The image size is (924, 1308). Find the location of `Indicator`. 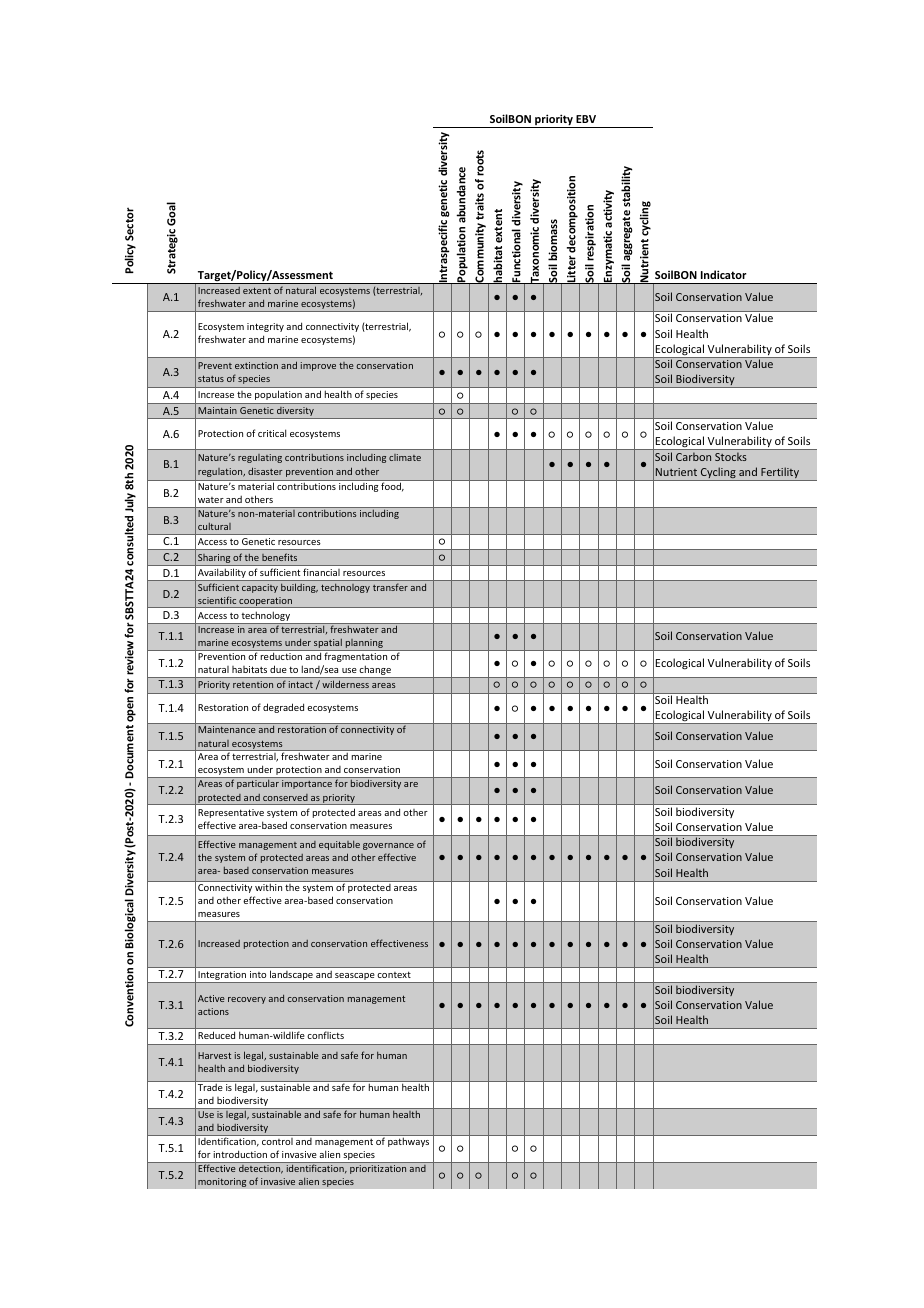

Indicator is located at coordinates (724, 274).
